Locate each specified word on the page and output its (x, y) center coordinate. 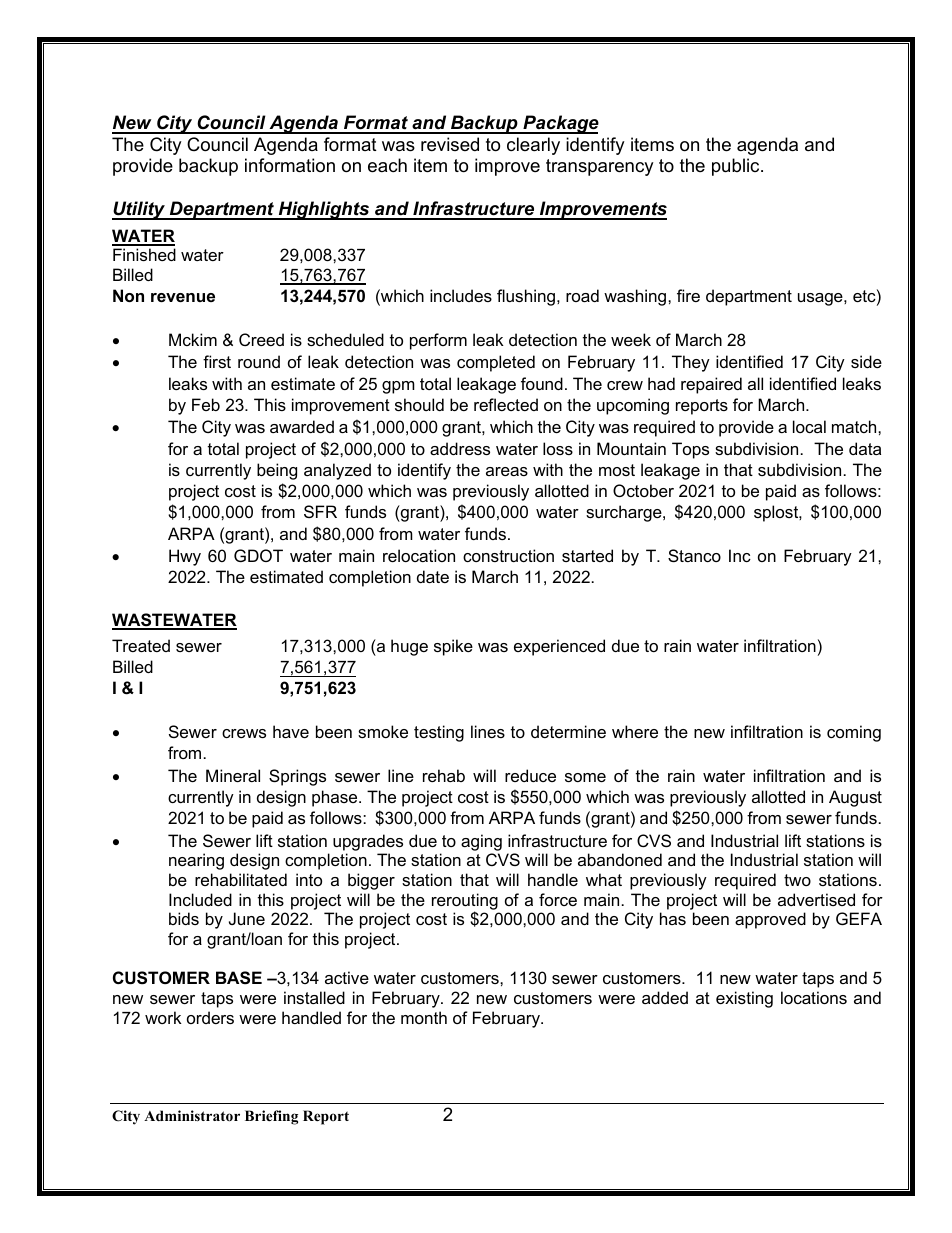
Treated (141, 645)
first (217, 361)
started (587, 555)
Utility (140, 210)
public (737, 167)
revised (450, 144)
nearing (196, 861)
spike (453, 647)
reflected (506, 404)
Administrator (192, 1116)
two (797, 880)
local (809, 426)
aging (481, 842)
